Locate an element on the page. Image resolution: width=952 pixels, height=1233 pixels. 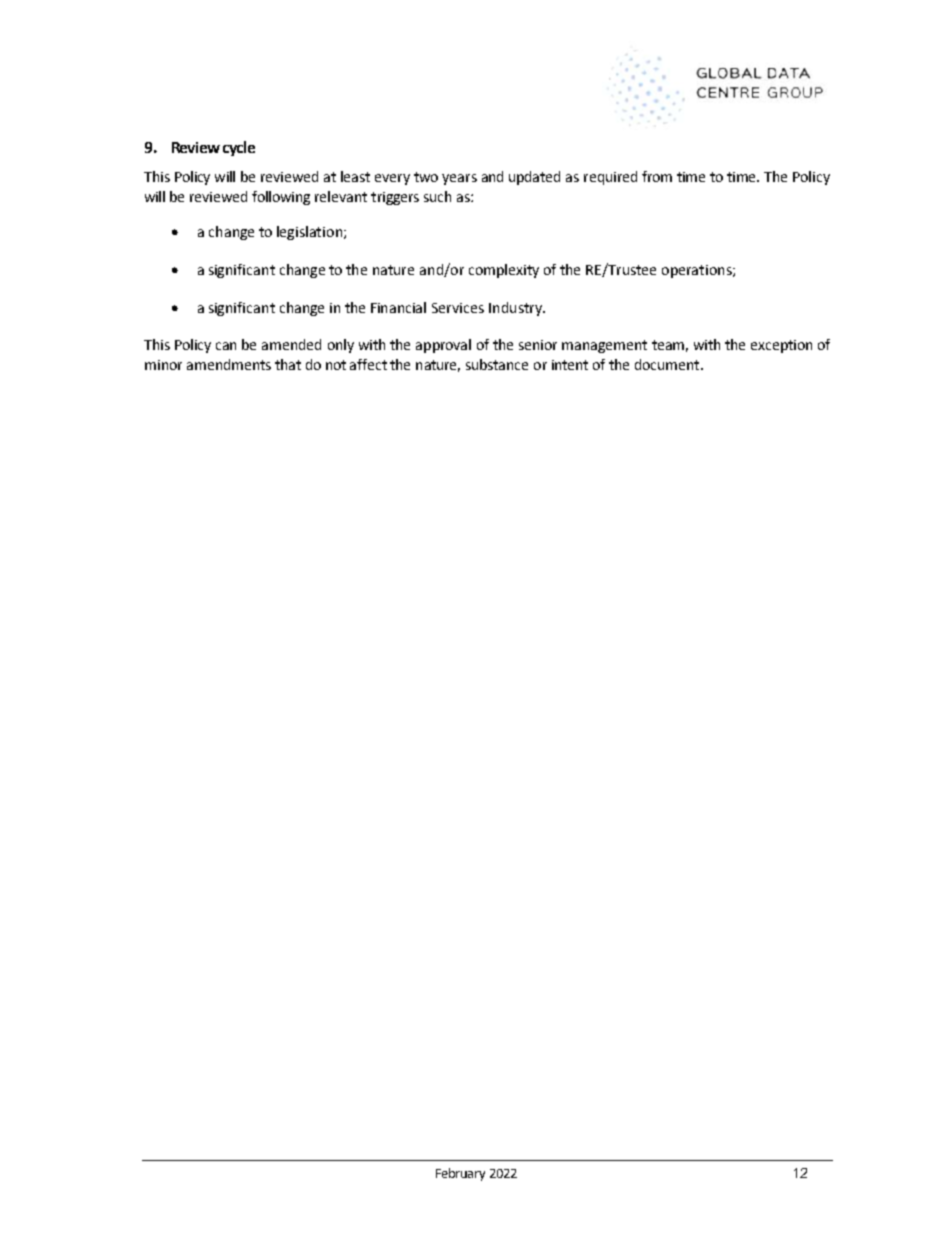
substance is located at coordinates (497, 364).
